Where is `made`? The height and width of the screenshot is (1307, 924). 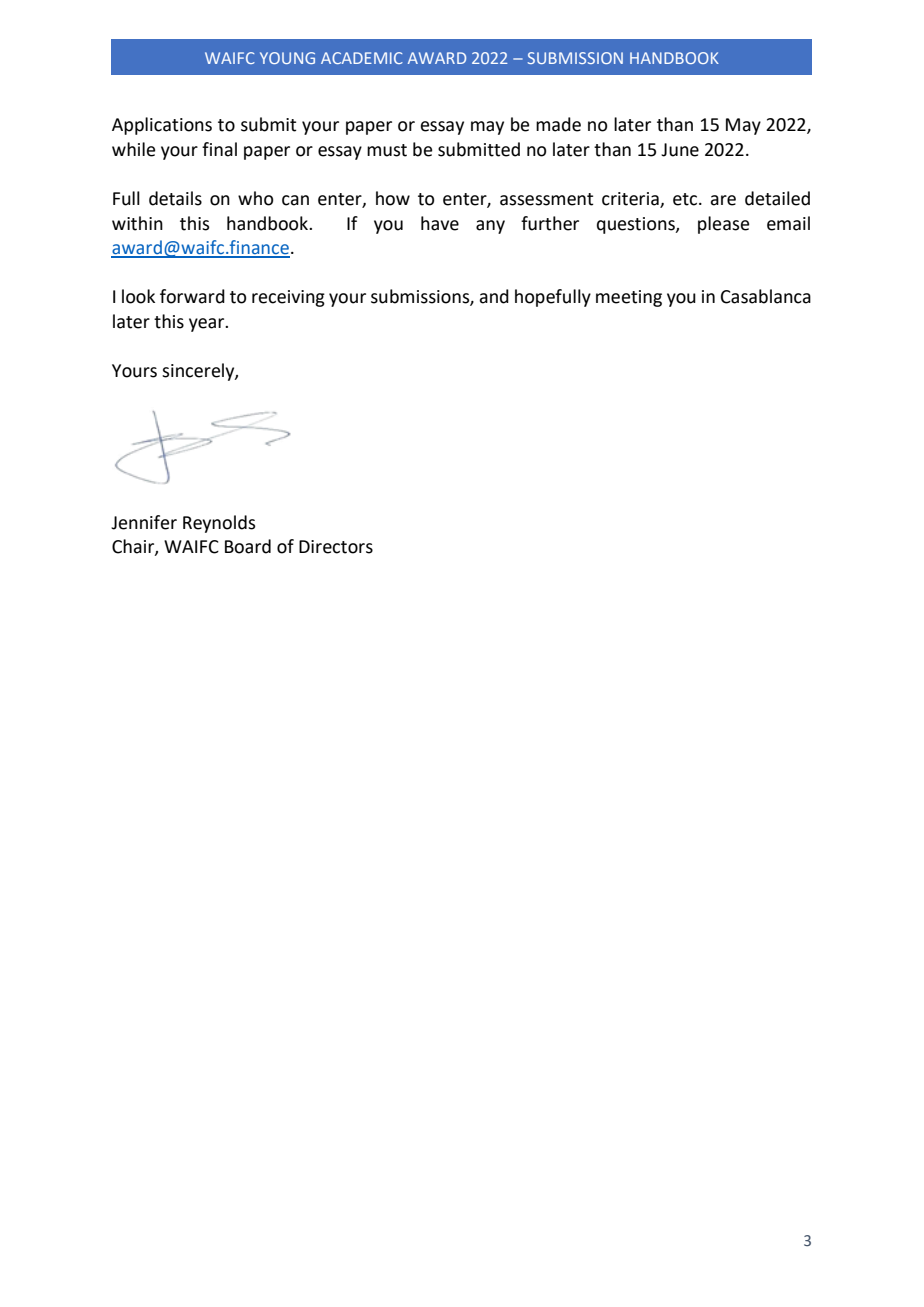 made is located at coordinates (558, 124).
